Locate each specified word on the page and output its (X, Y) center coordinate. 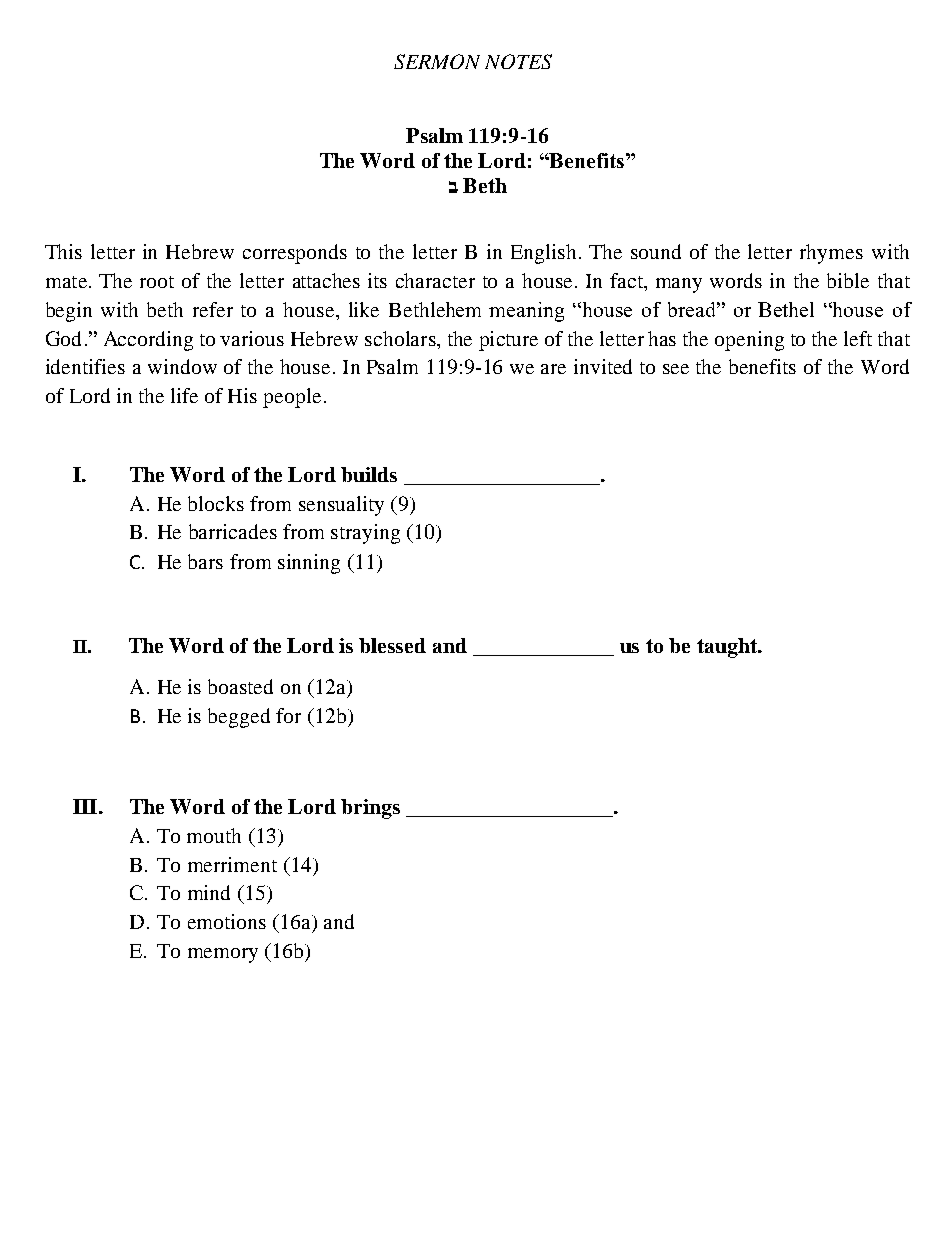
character (435, 280)
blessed (392, 645)
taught (728, 648)
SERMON (437, 61)
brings (370, 809)
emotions (227, 921)
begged (239, 718)
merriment (232, 864)
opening (749, 341)
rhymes (831, 254)
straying (365, 534)
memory (223, 955)
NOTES (518, 61)
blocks (216, 503)
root (157, 282)
